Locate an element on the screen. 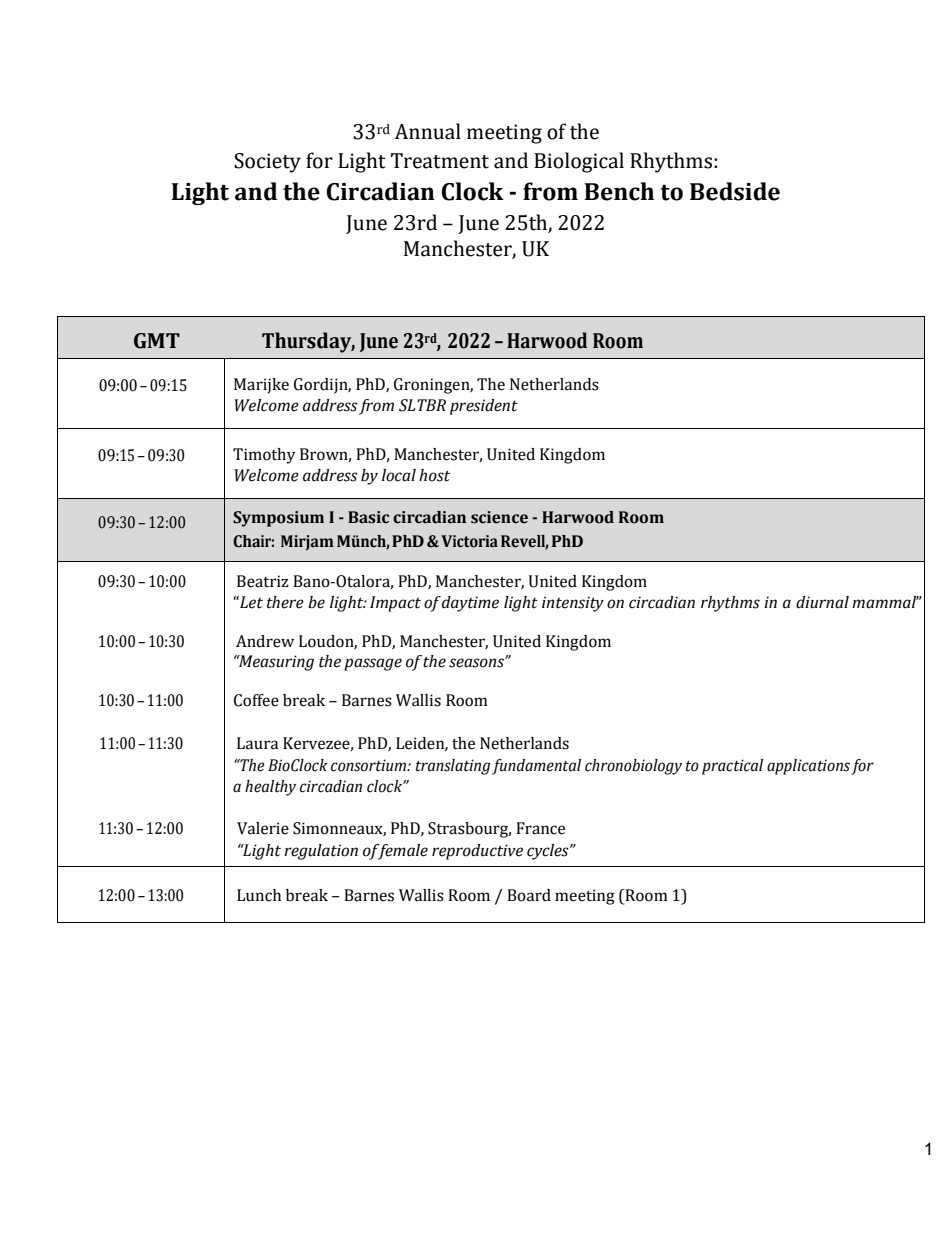 The width and height of the screenshot is (952, 1233). Laura is located at coordinates (257, 743).
